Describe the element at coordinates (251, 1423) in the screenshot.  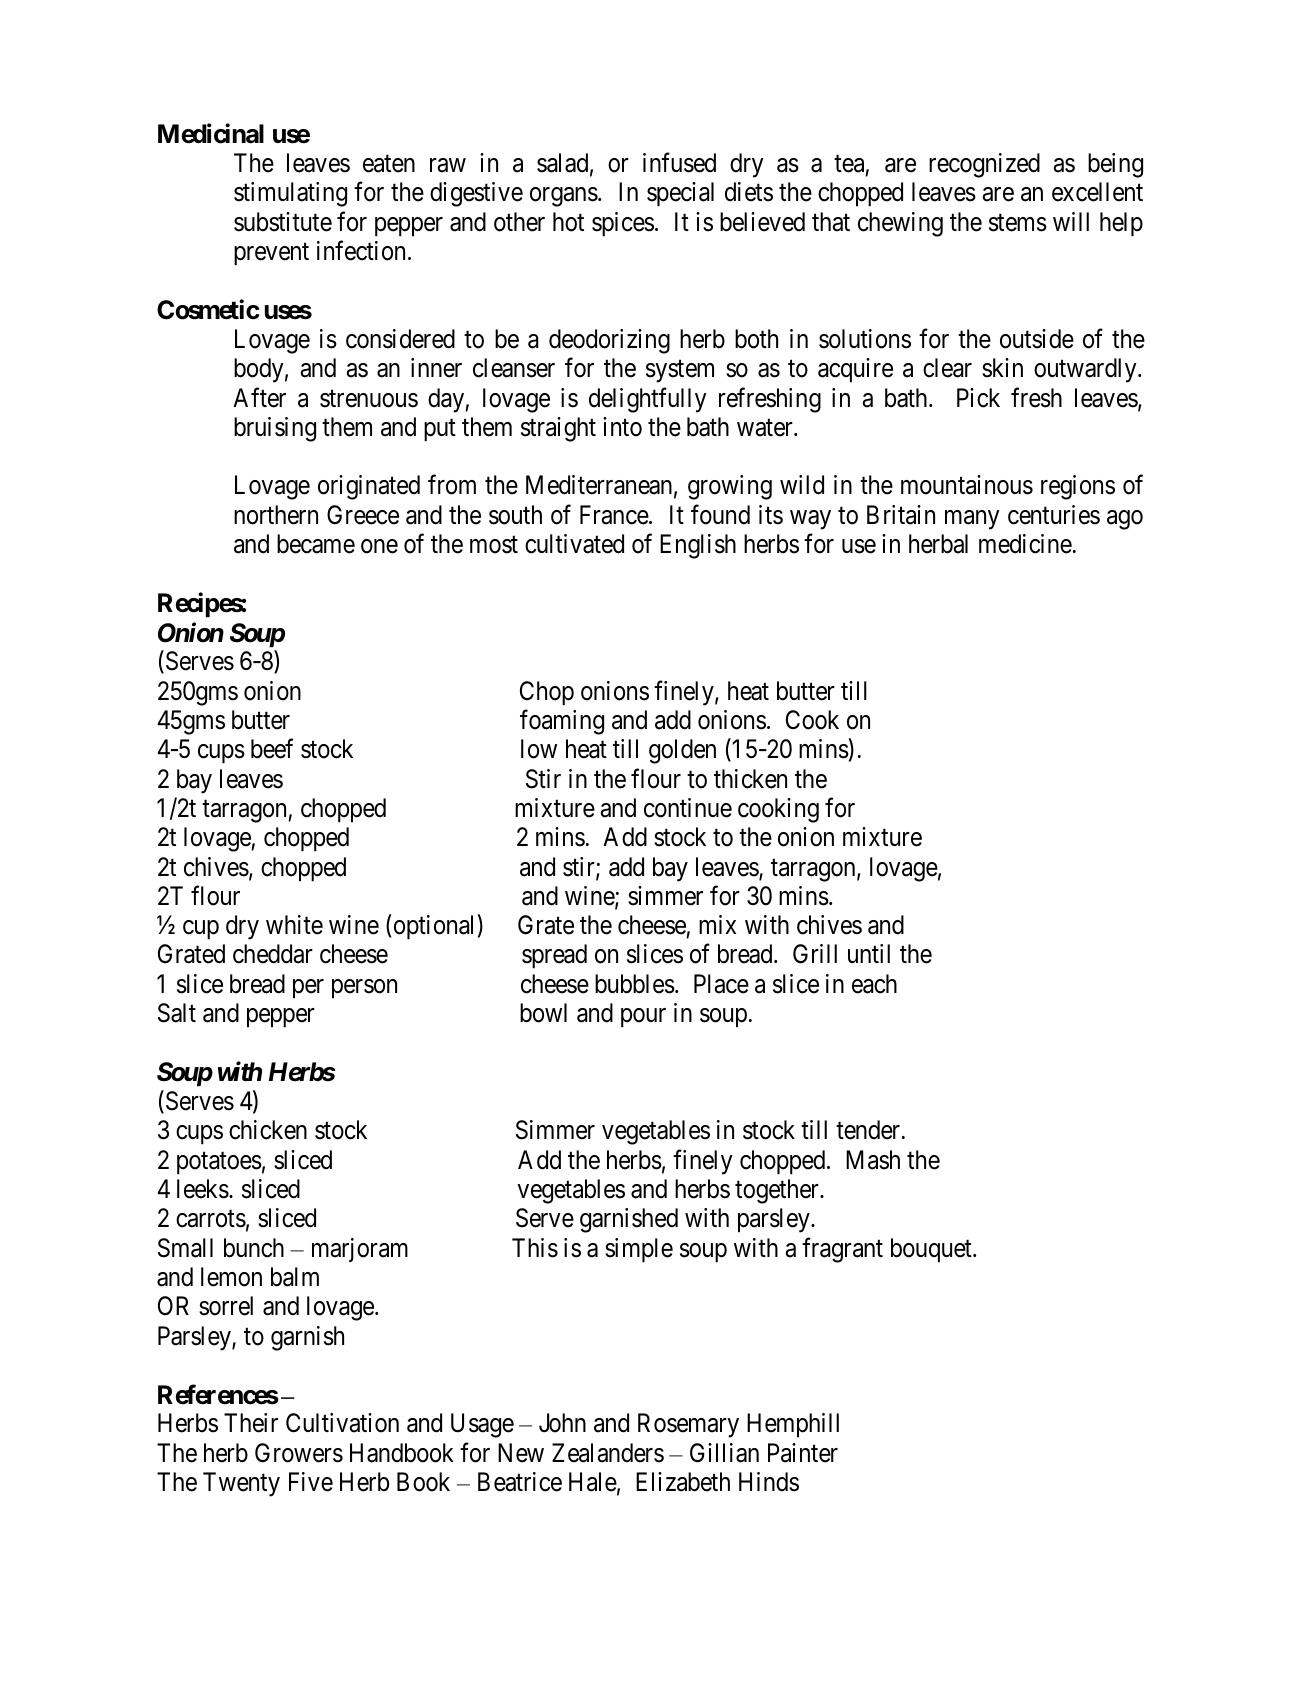
I see `Their` at that location.
